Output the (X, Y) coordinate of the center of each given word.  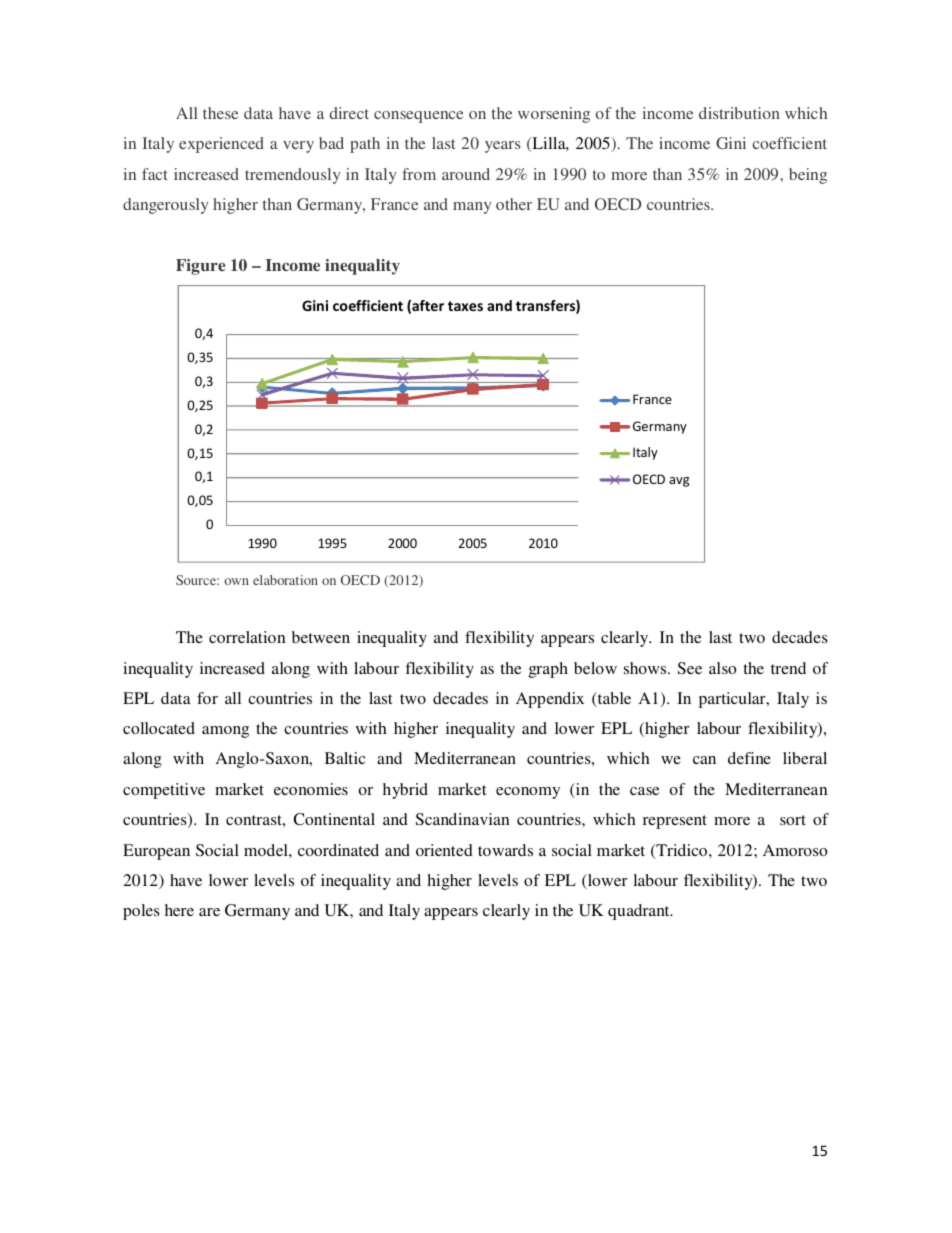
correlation (247, 637)
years (502, 147)
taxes (465, 306)
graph (548, 670)
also (722, 668)
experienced (221, 145)
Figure (200, 267)
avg (679, 482)
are (209, 912)
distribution (739, 113)
